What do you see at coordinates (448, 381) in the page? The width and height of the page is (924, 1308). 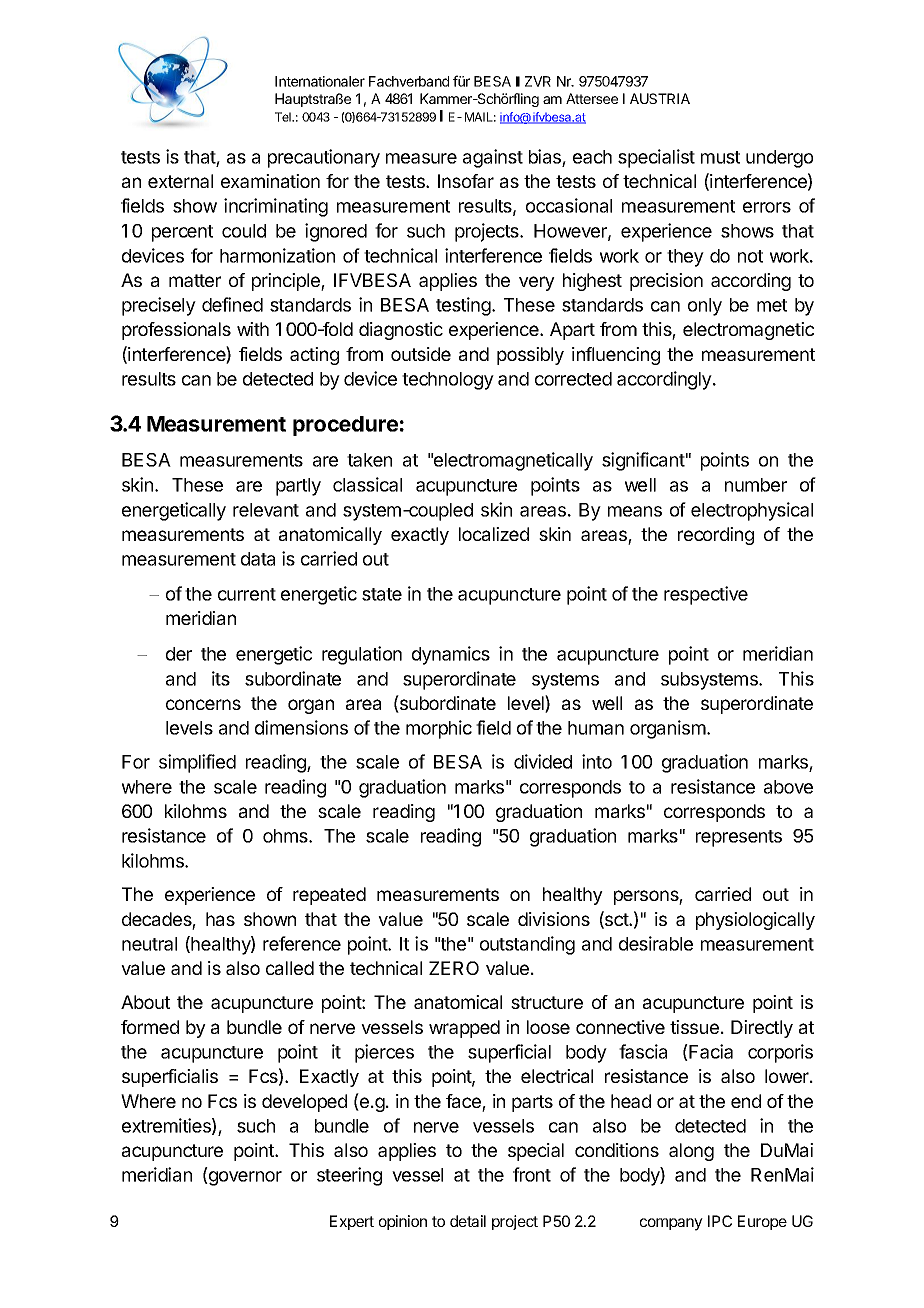 I see `technology` at bounding box center [448, 381].
